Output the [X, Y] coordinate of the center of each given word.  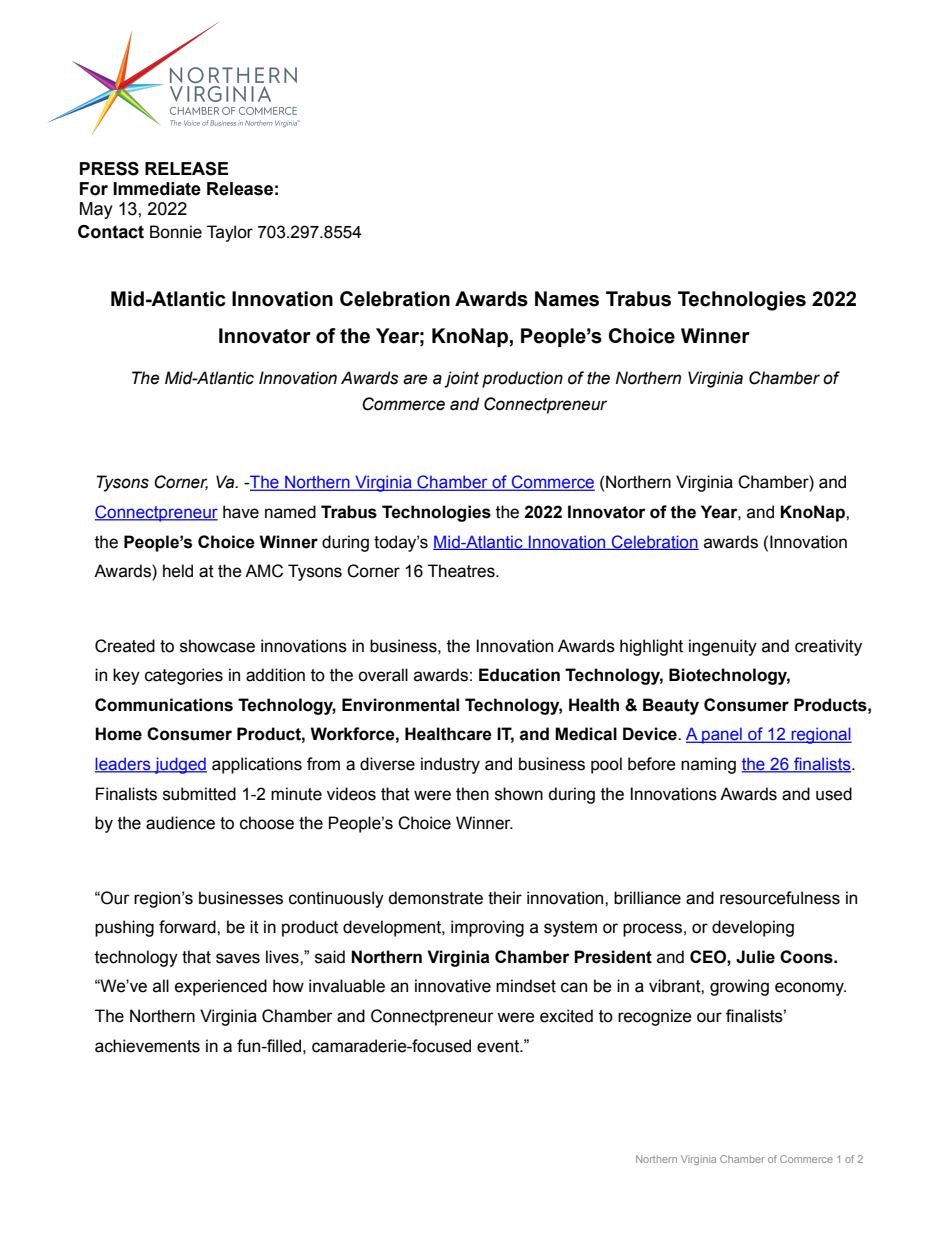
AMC [264, 571]
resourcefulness [780, 898]
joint [461, 379]
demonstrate [435, 898]
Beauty [671, 706]
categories [184, 676]
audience [180, 823]
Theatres [462, 571]
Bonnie [176, 232]
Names [567, 299]
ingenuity [723, 647]
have [241, 512]
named [290, 512]
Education [519, 675]
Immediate [157, 189]
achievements [147, 1046]
